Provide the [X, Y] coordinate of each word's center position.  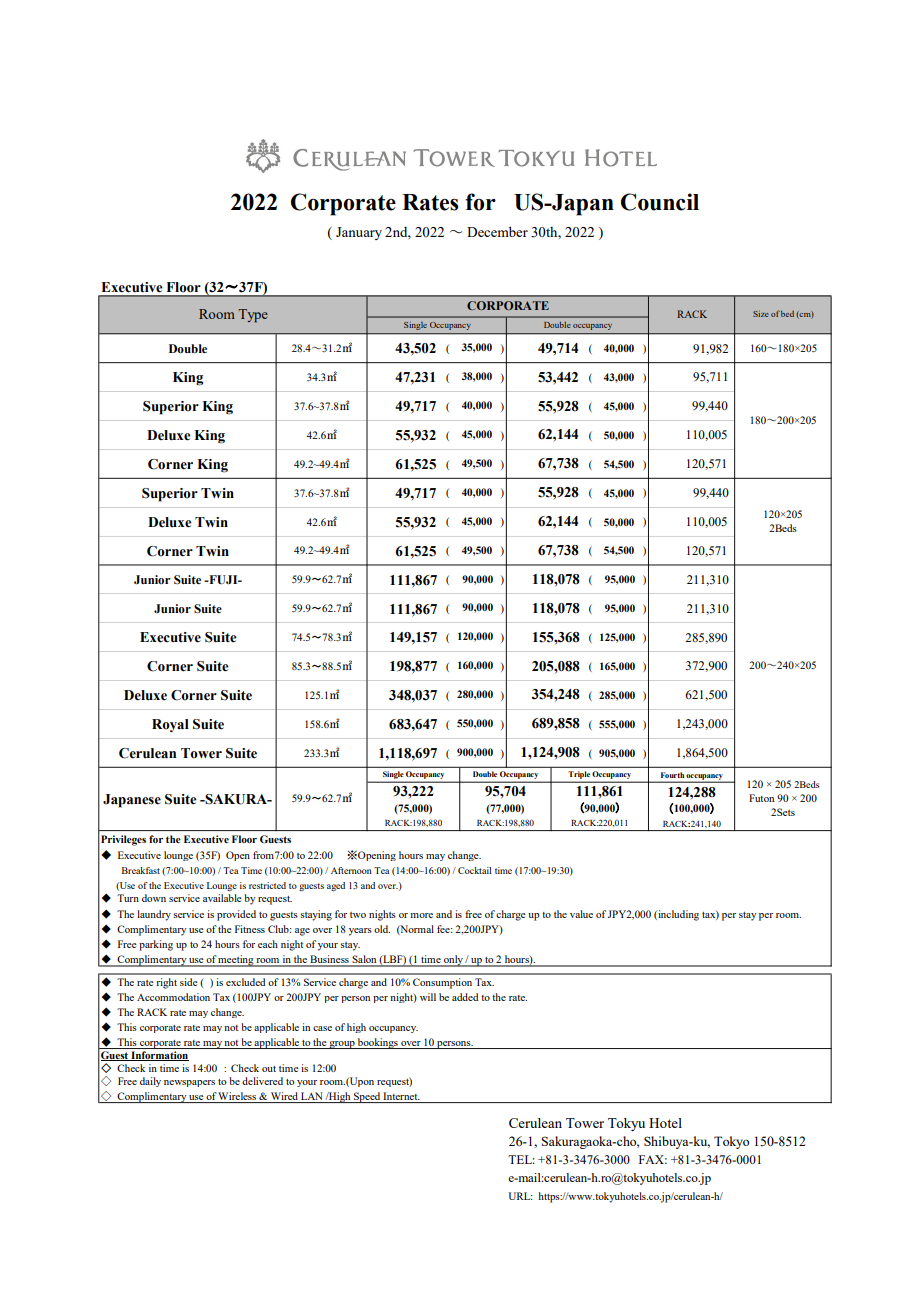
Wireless [237, 1096]
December [497, 231]
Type [253, 316]
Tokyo [731, 1142]
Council [660, 202]
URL [520, 1196]
